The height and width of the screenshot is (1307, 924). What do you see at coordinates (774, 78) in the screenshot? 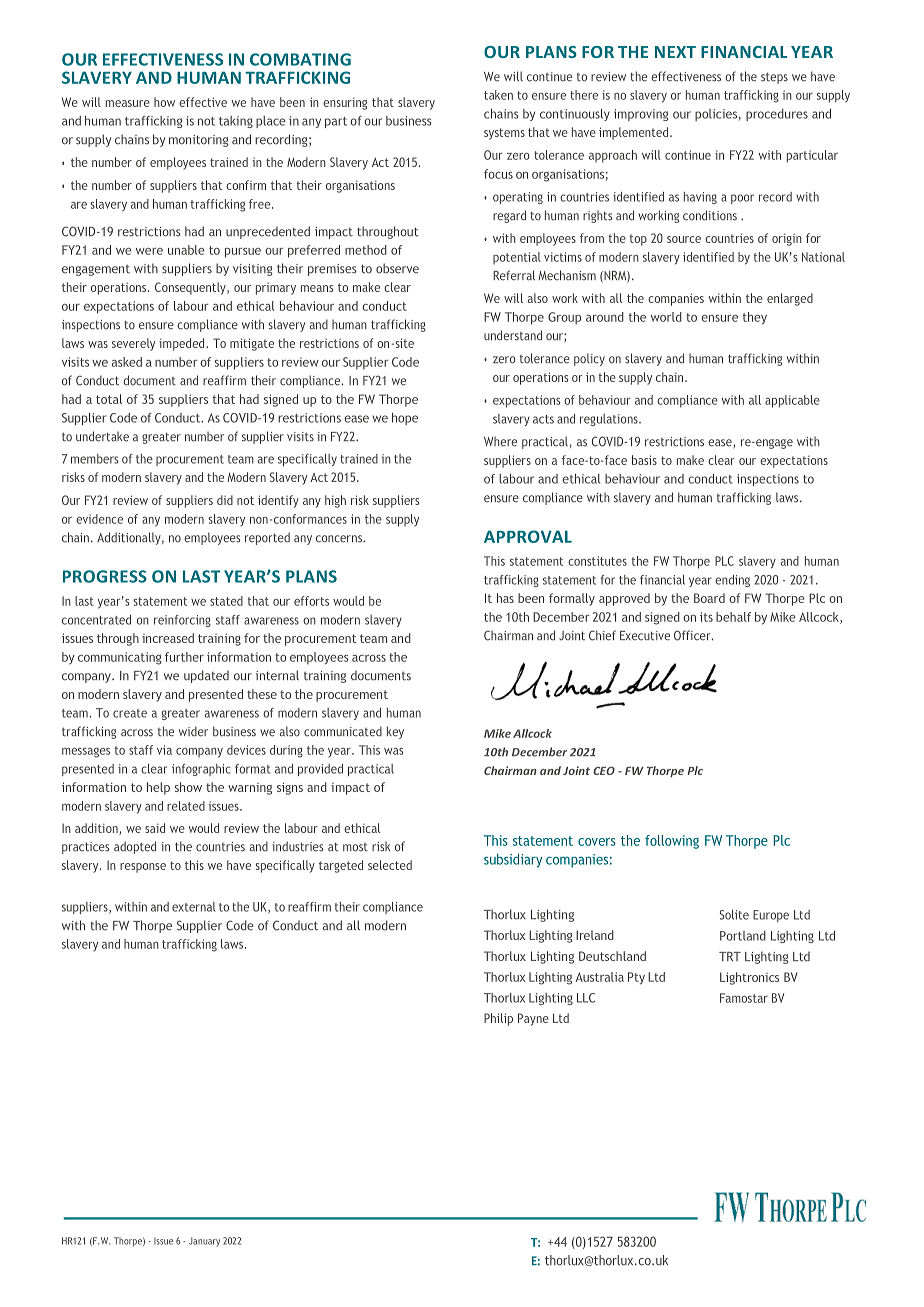
I see `steps` at bounding box center [774, 78].
